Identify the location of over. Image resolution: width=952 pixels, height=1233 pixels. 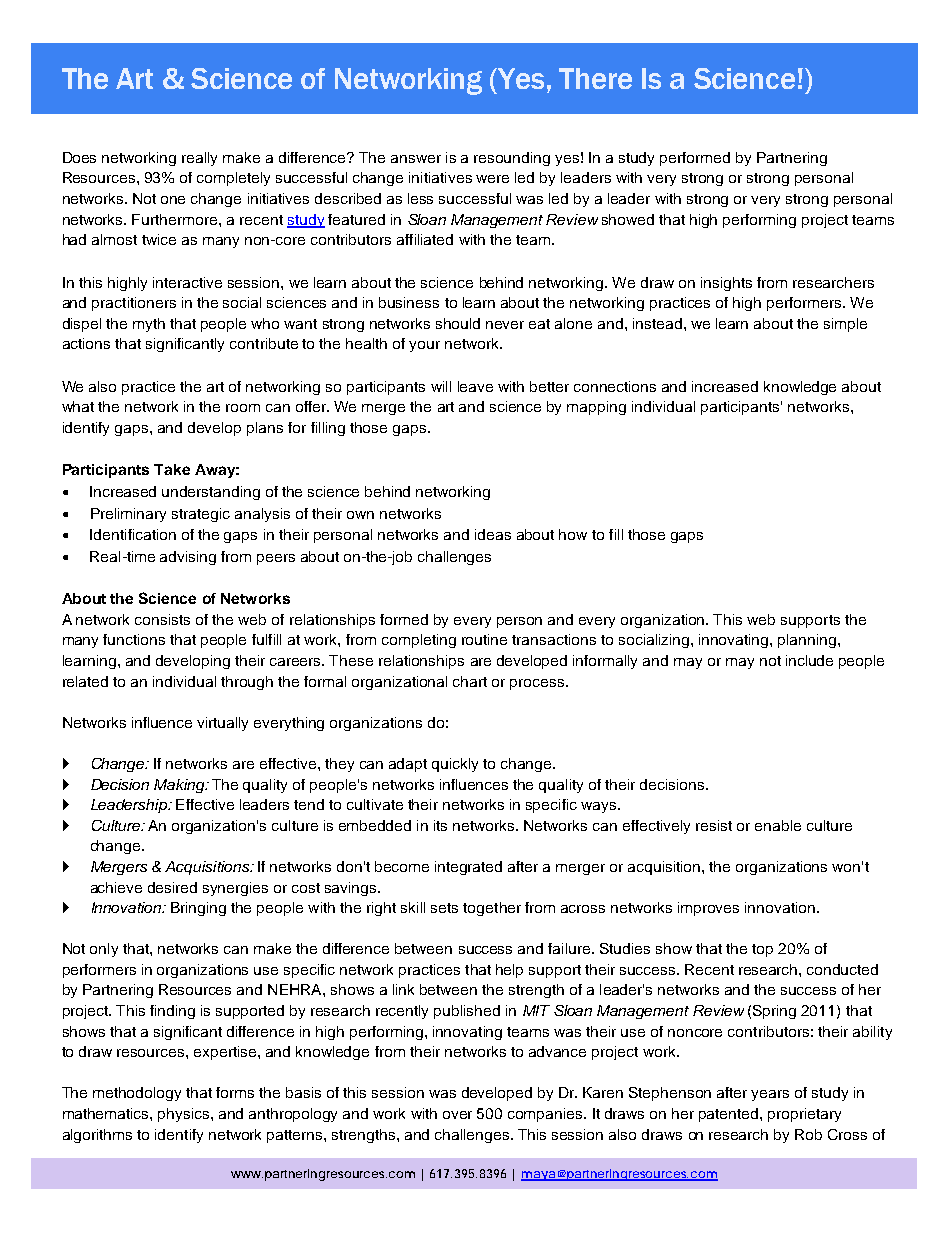
(457, 1115).
